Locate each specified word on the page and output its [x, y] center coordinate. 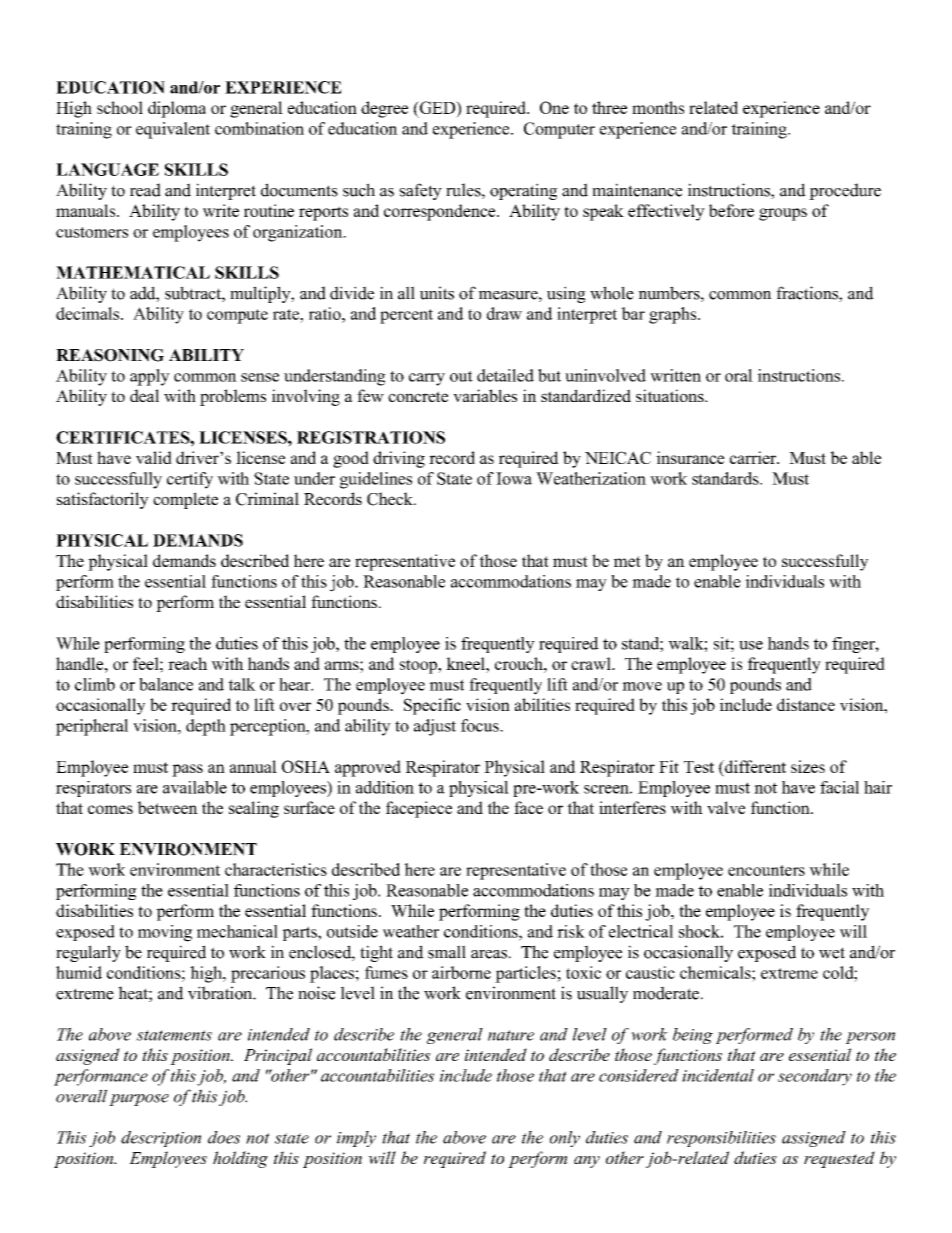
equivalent [173, 130]
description [161, 1139]
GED [437, 107]
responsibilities [721, 1139]
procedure [845, 191]
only [565, 1139]
